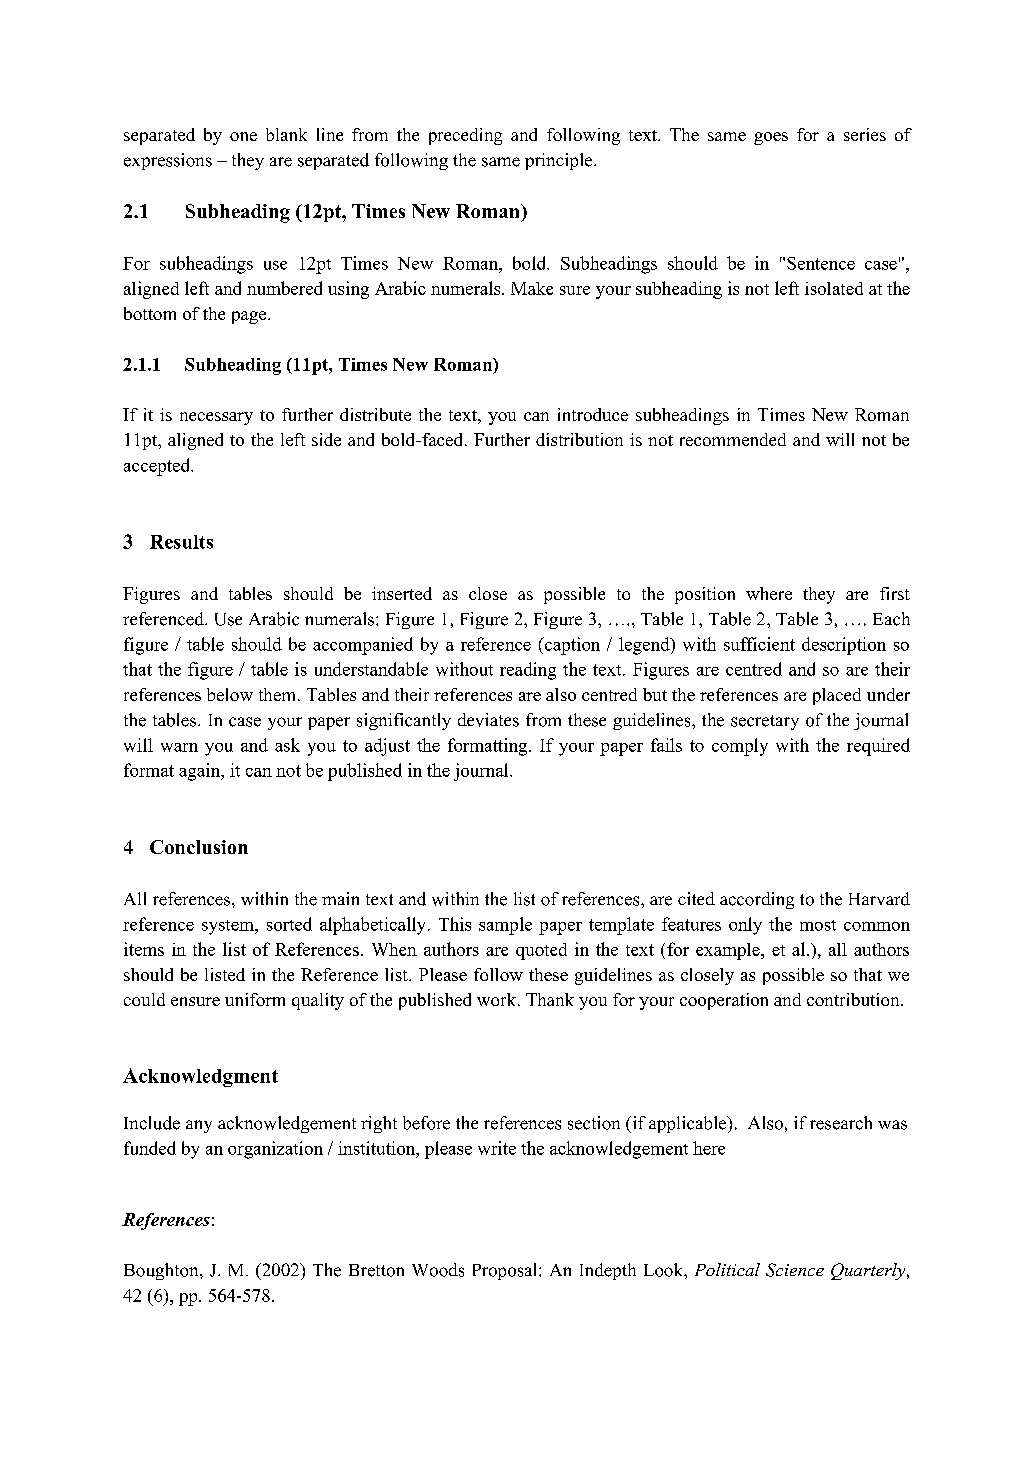 The width and height of the screenshot is (1033, 1461). Describe the element at coordinates (506, 1271) in the screenshot. I see `Proposal` at that location.
